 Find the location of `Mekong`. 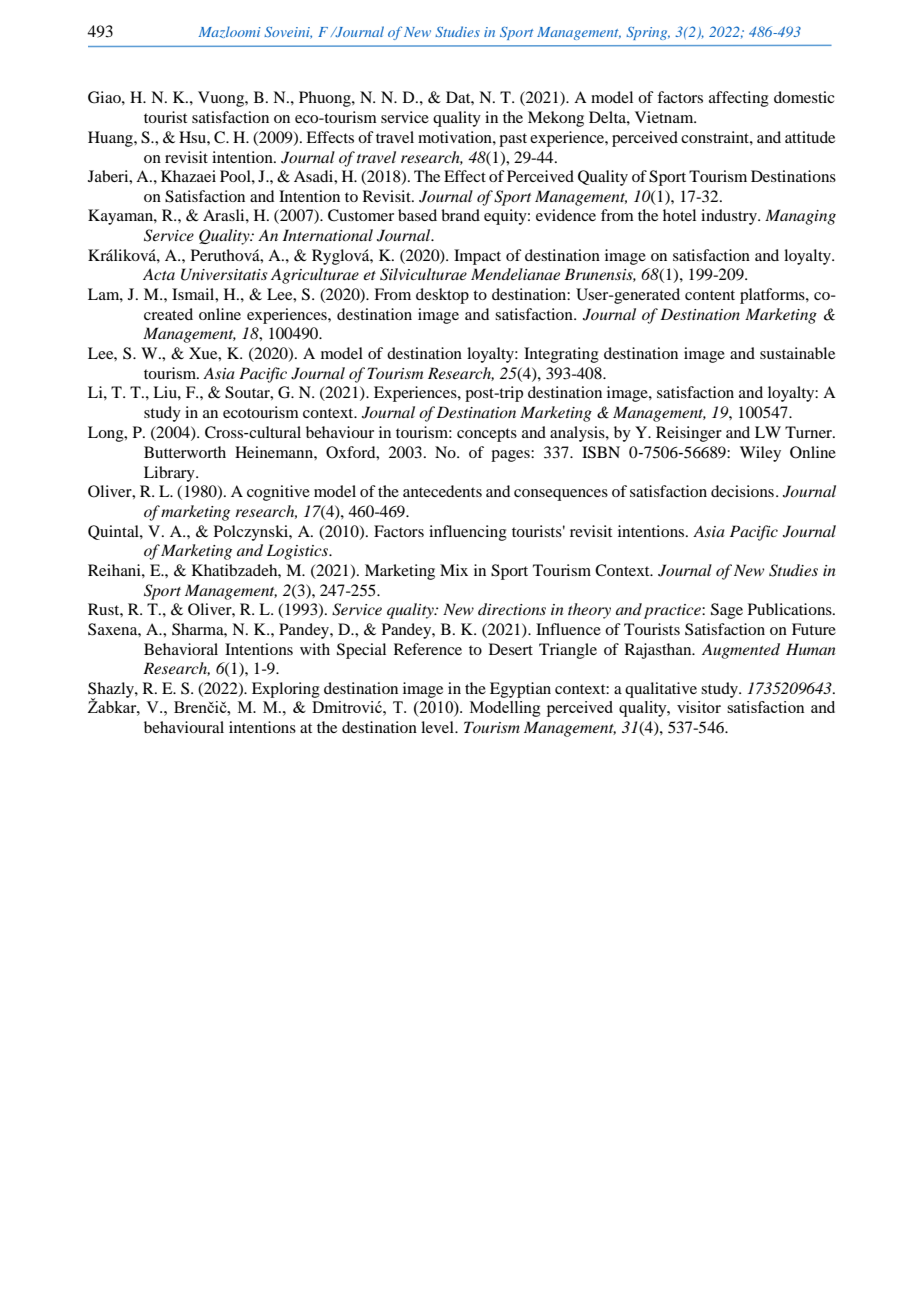

Mekong is located at coordinates (556, 119).
